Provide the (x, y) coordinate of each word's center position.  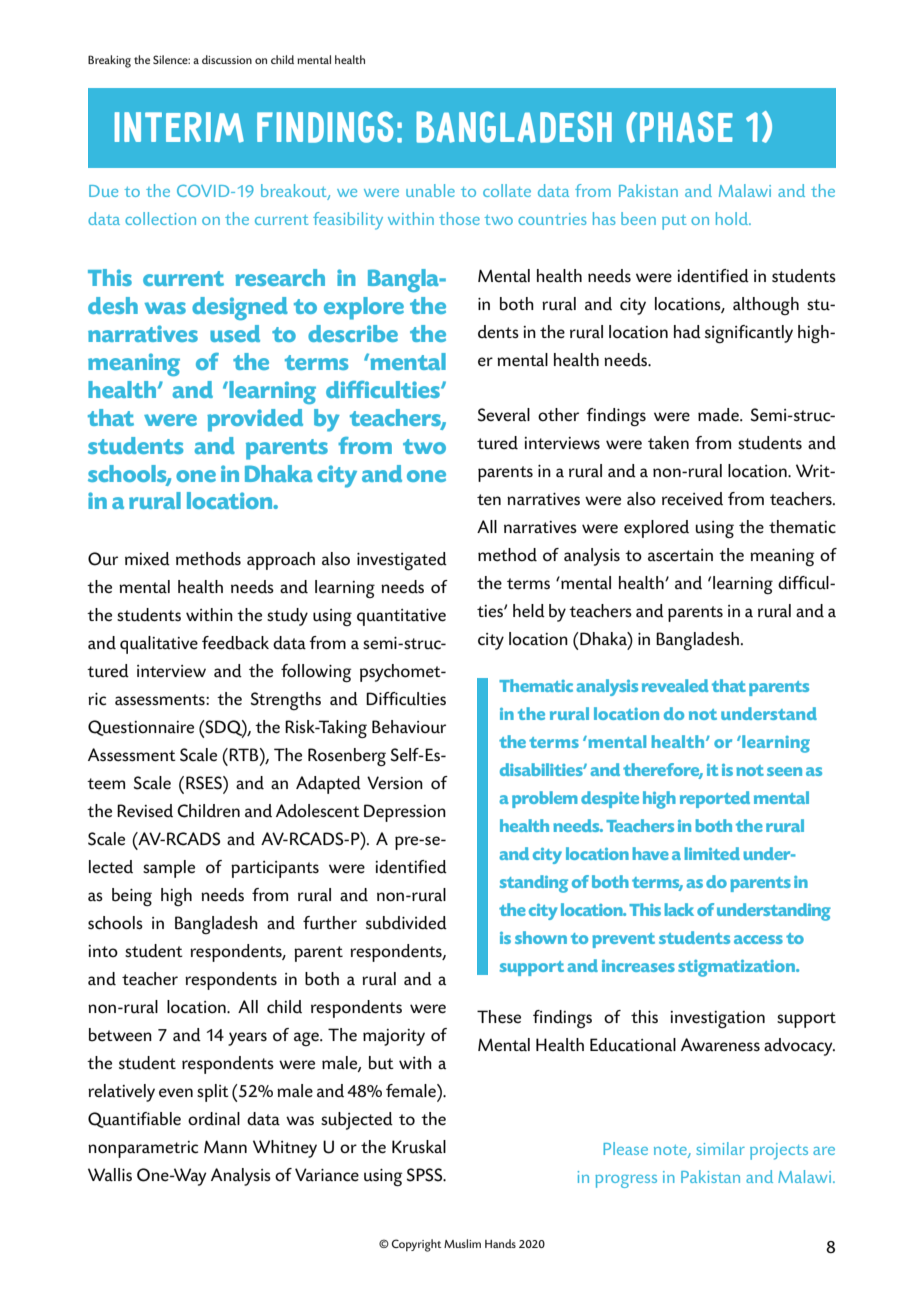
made (719, 415)
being (132, 897)
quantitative (401, 617)
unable (430, 190)
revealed (675, 685)
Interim (179, 127)
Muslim (462, 1243)
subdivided (406, 923)
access (758, 939)
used (235, 333)
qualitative (159, 645)
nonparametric (143, 1149)
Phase (686, 127)
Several (504, 415)
